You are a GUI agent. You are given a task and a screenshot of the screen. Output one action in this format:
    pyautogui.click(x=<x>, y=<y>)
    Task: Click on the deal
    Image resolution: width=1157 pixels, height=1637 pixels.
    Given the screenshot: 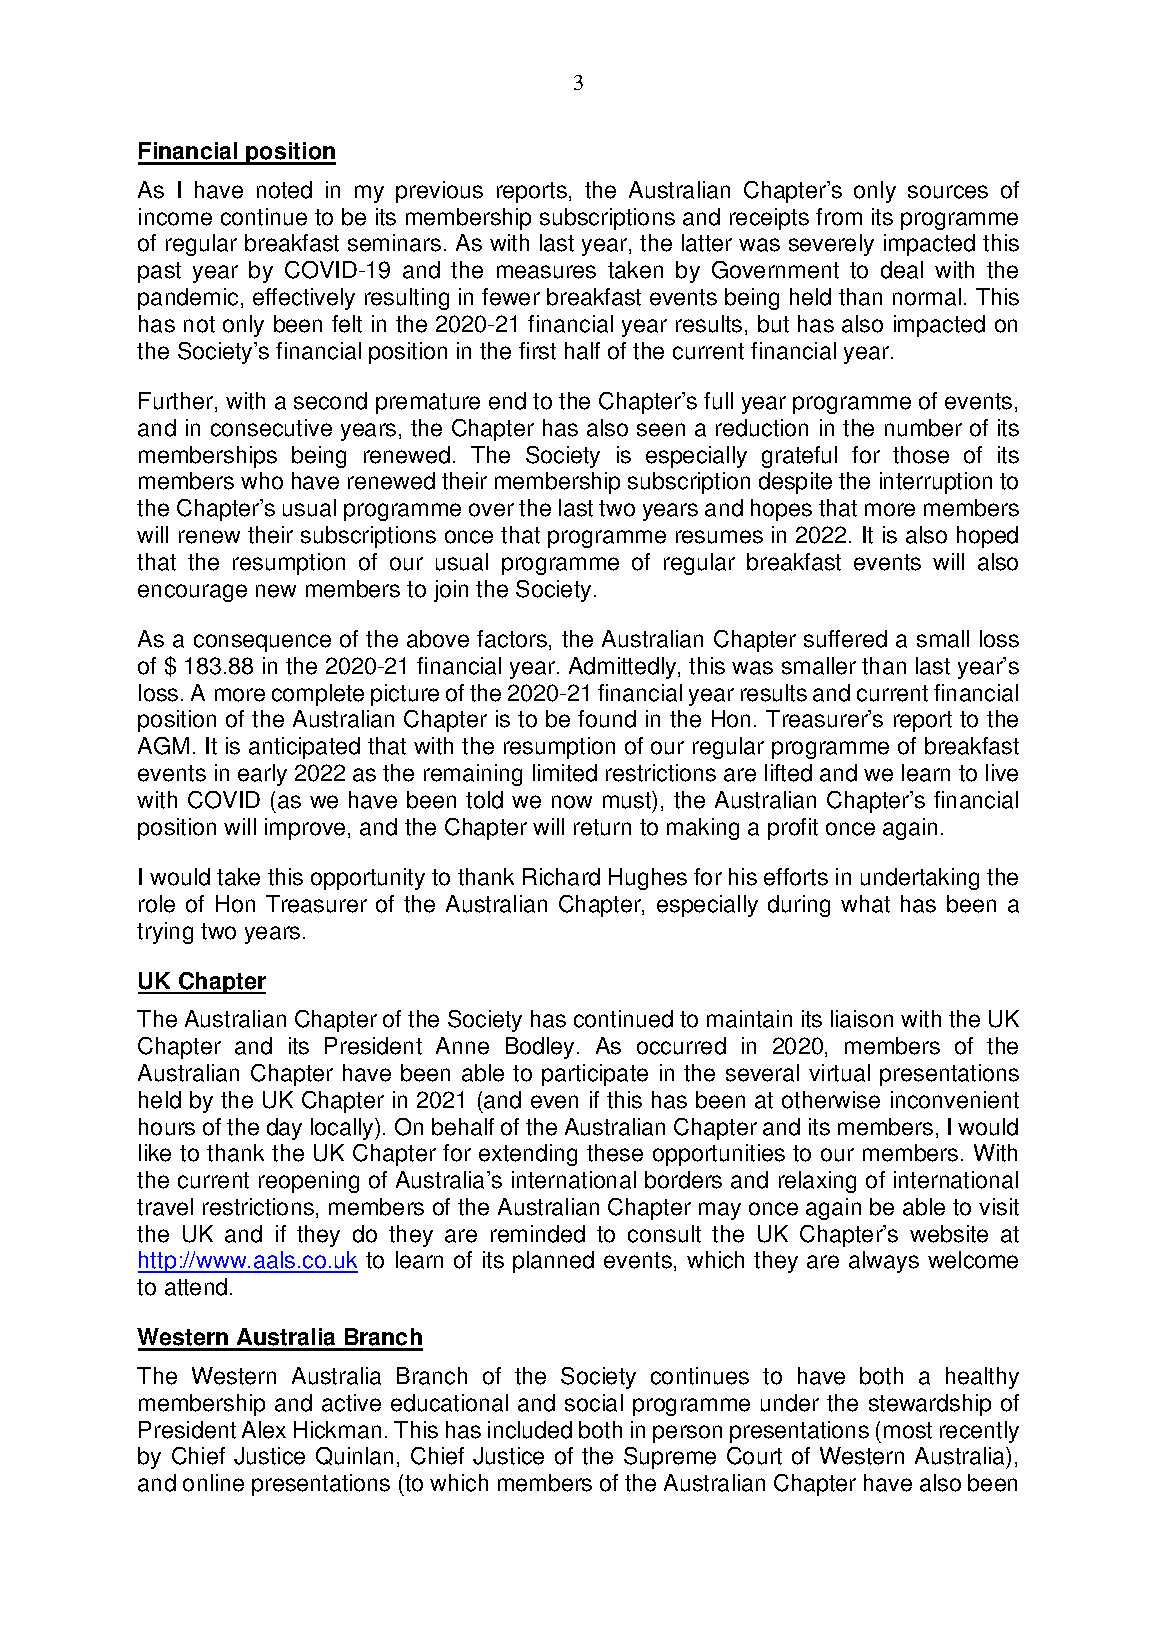 What is the action you would take?
    pyautogui.click(x=902, y=270)
